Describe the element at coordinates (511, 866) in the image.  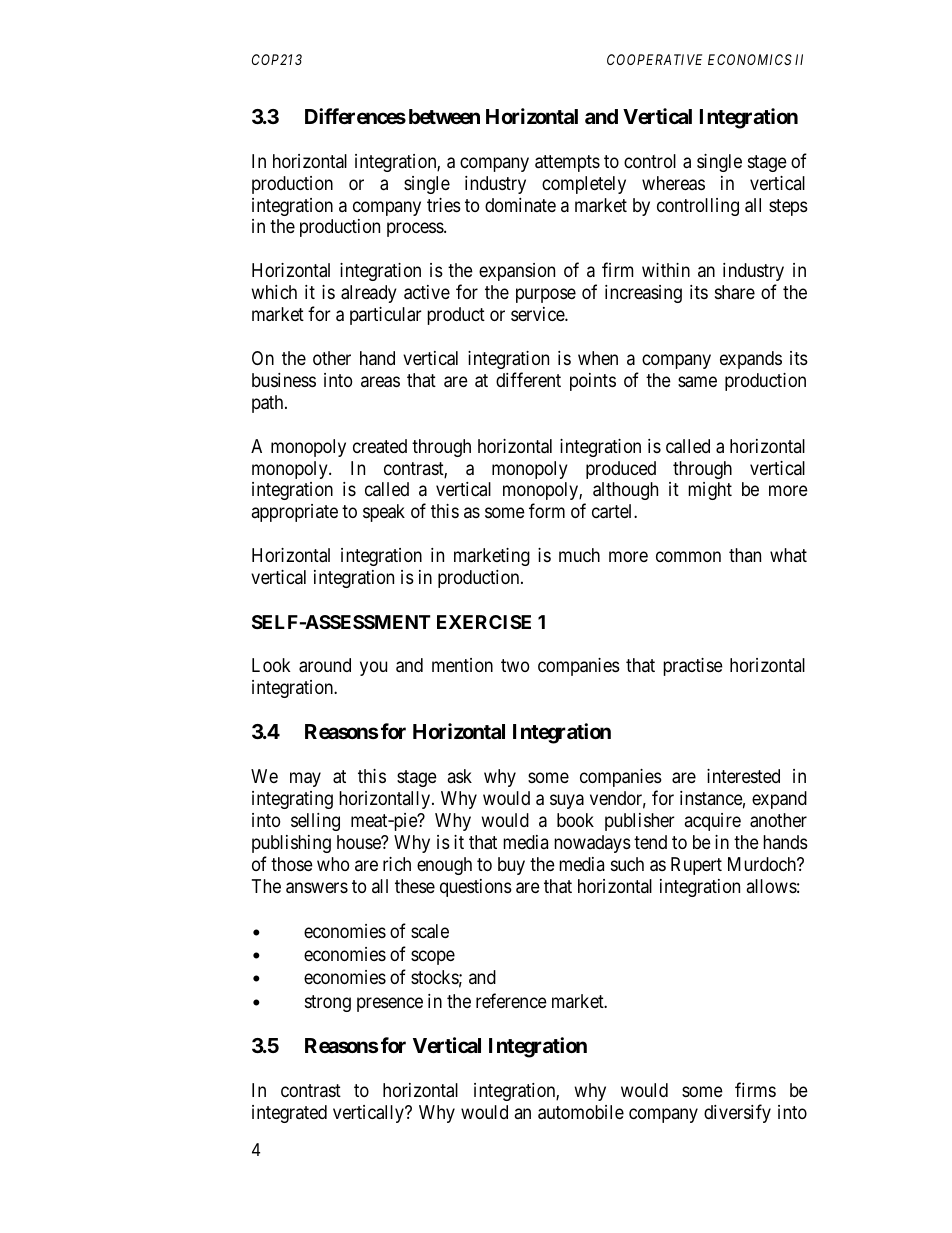
I see `buy` at that location.
